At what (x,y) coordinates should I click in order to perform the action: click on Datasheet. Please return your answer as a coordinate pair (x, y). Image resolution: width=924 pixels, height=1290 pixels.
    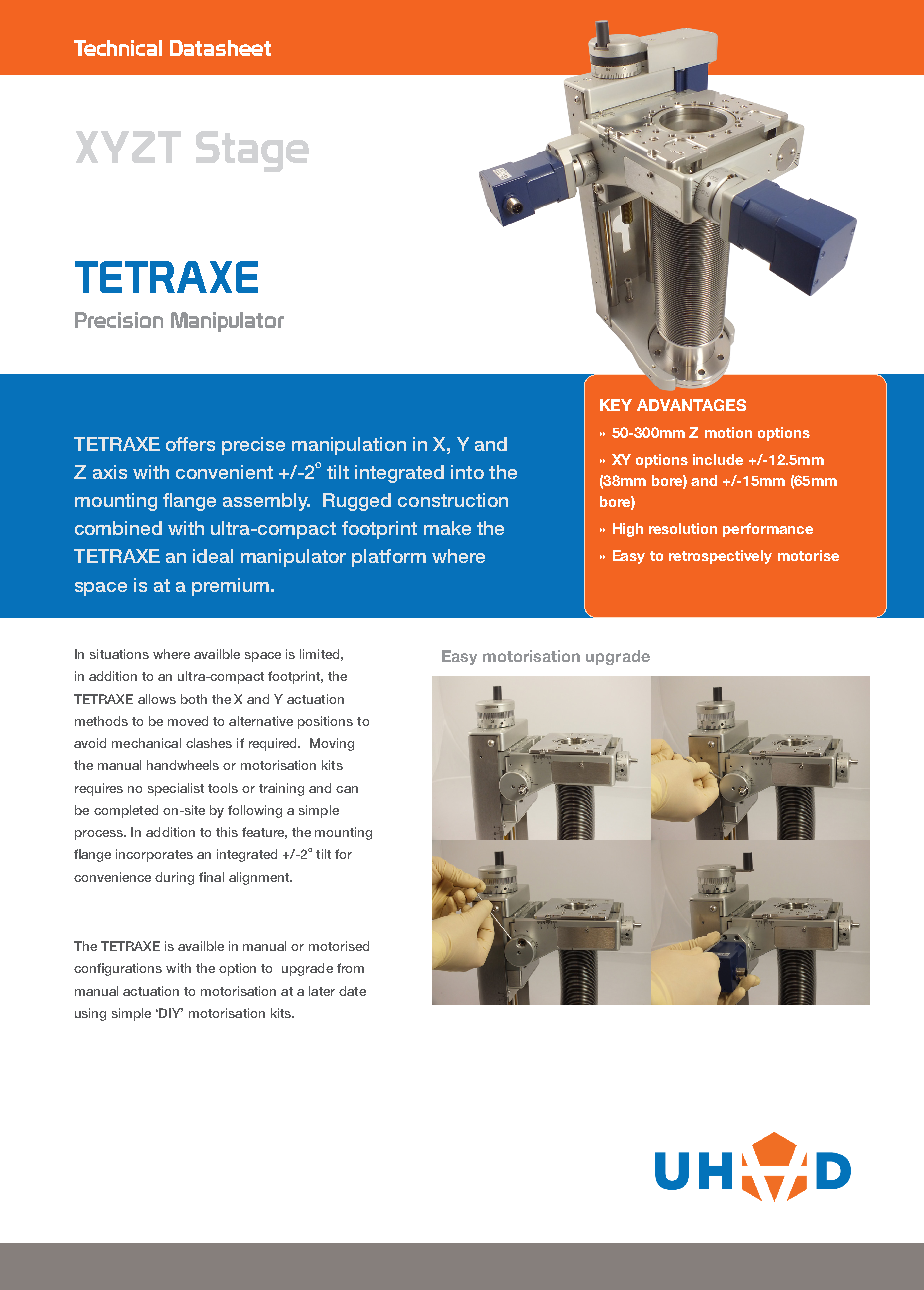
    Looking at the image, I should click on (220, 48).
